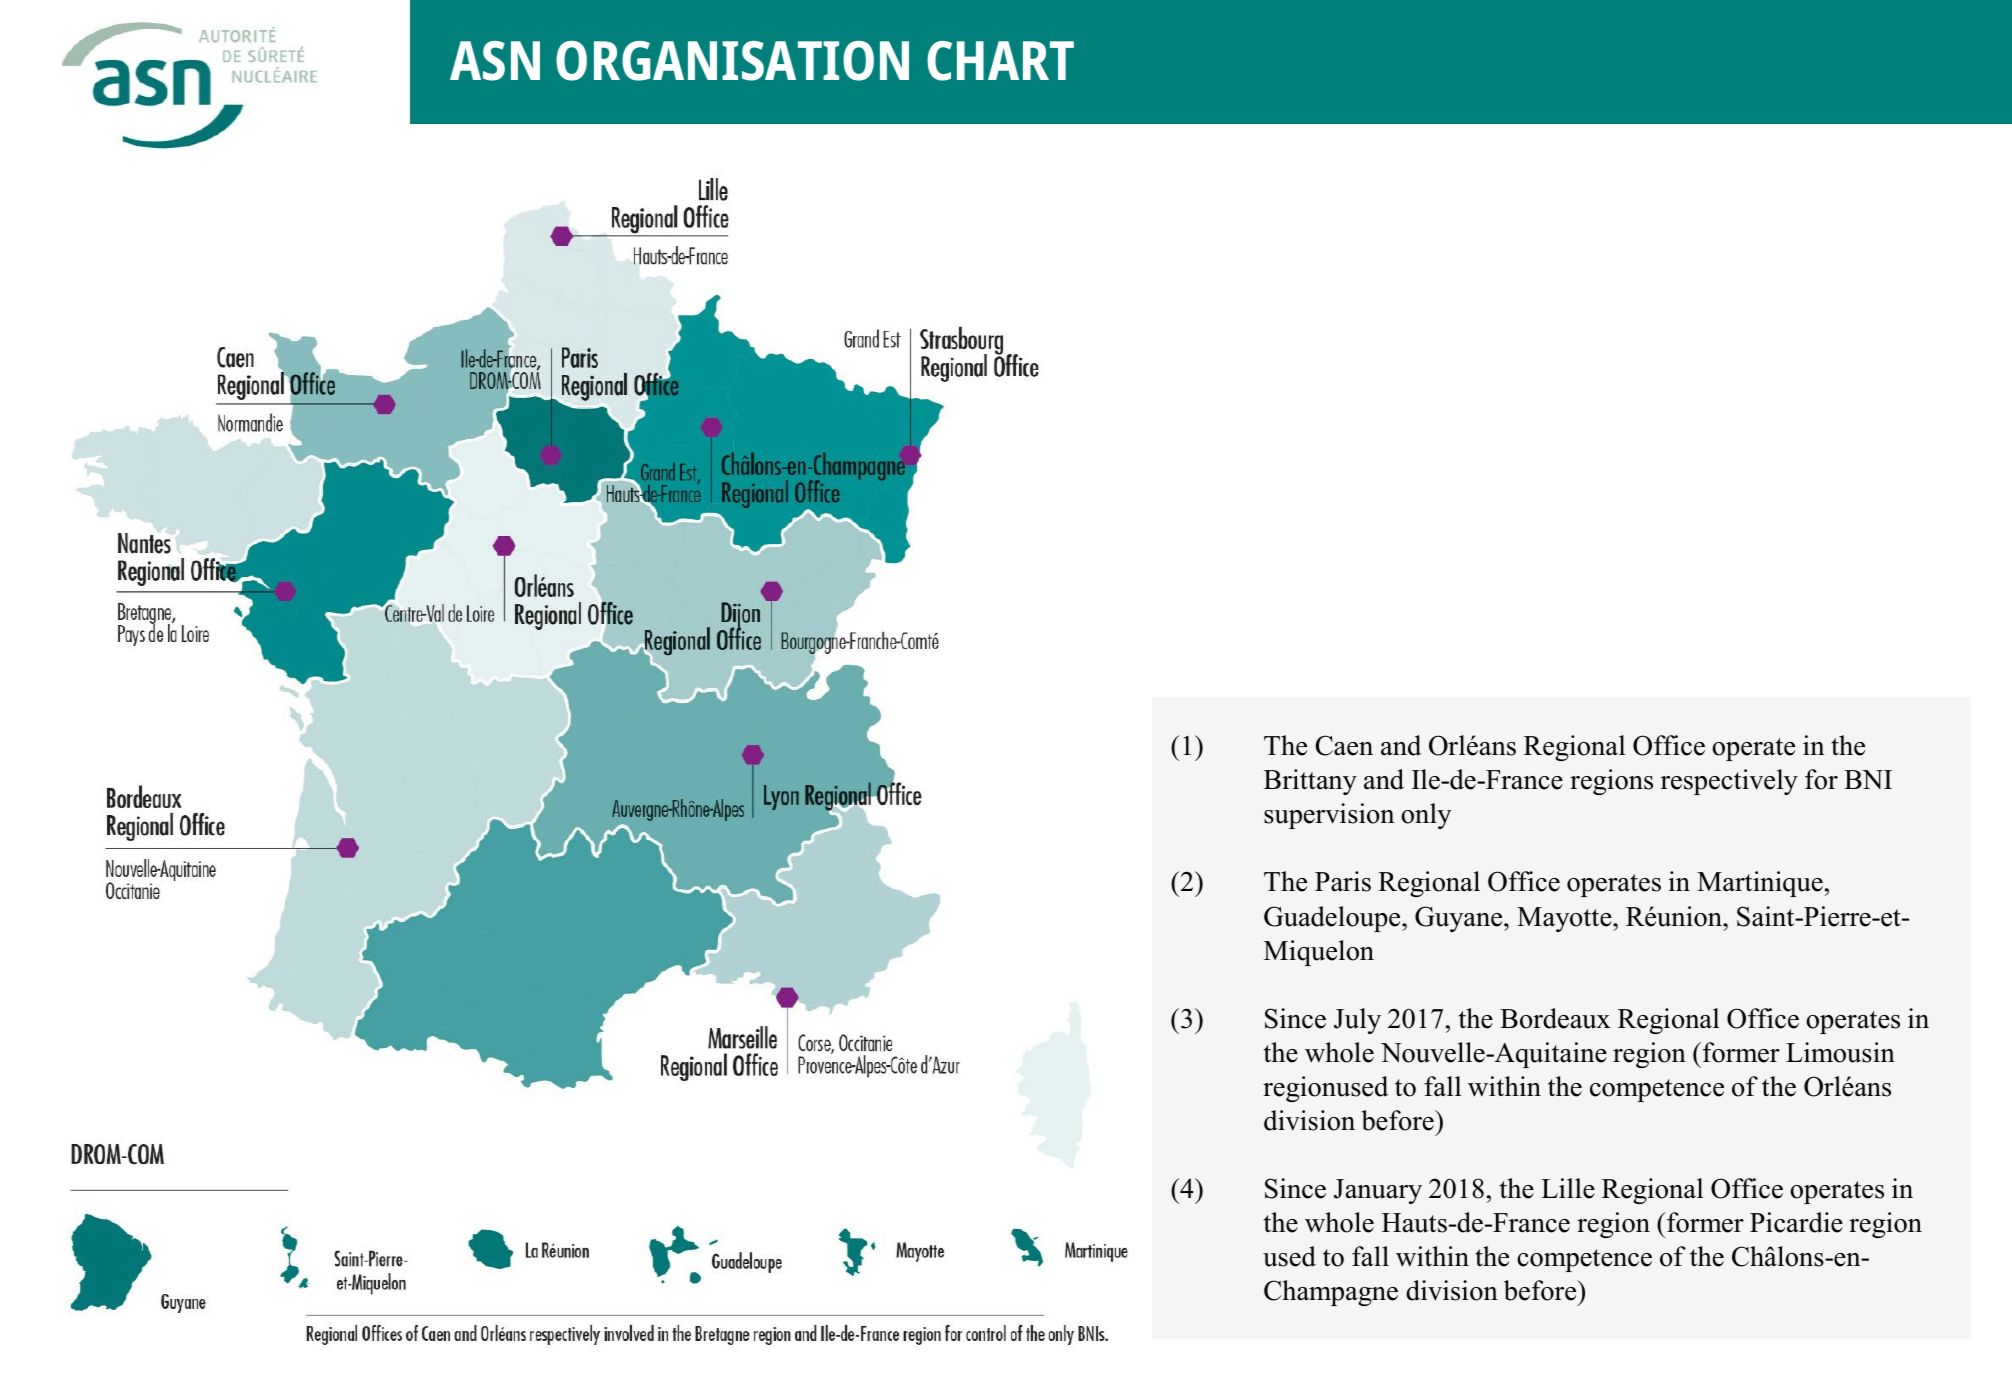 The width and height of the document is (2012, 1393). I want to click on ASN, so click(495, 61).
